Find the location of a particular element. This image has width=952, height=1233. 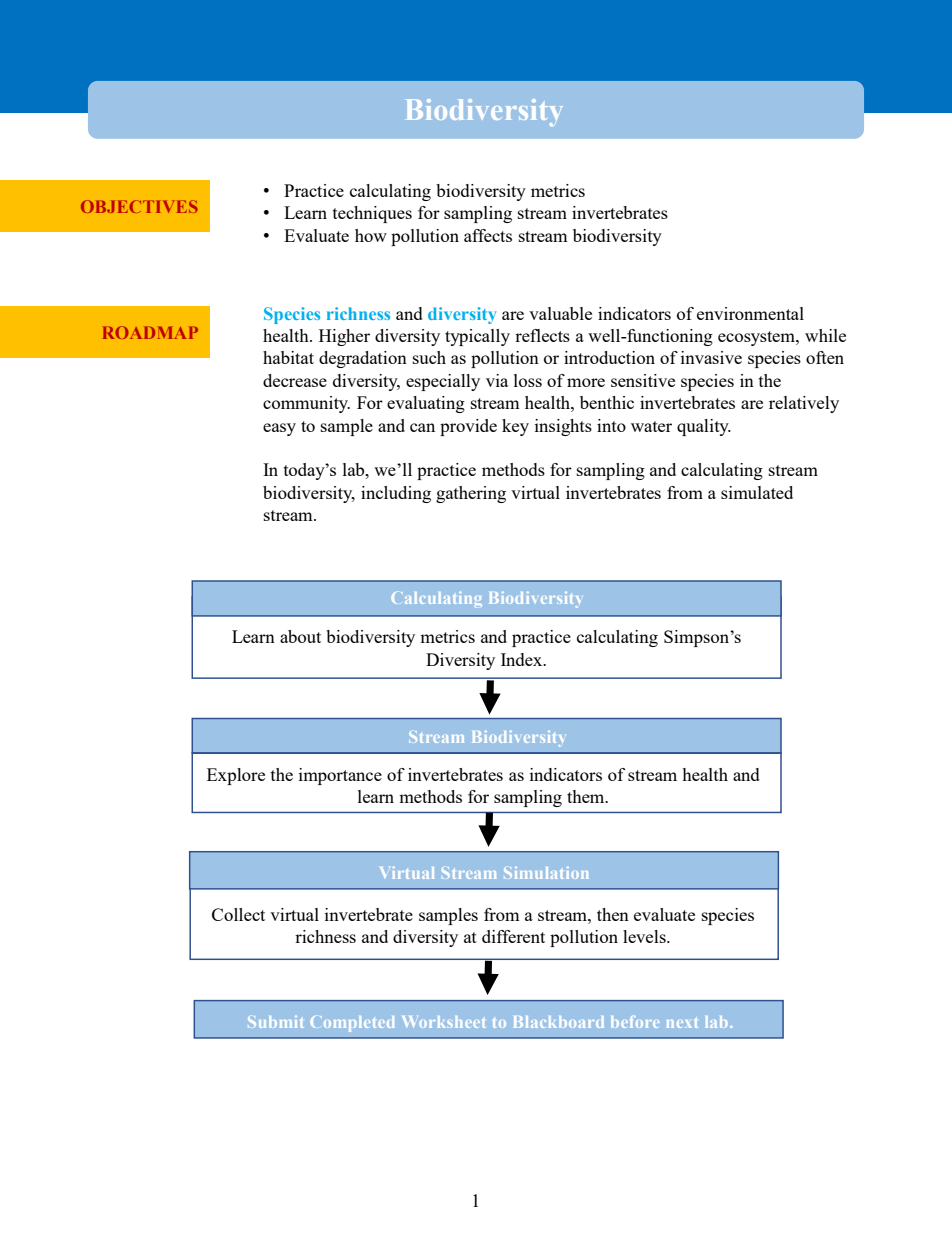

about is located at coordinates (300, 636).
